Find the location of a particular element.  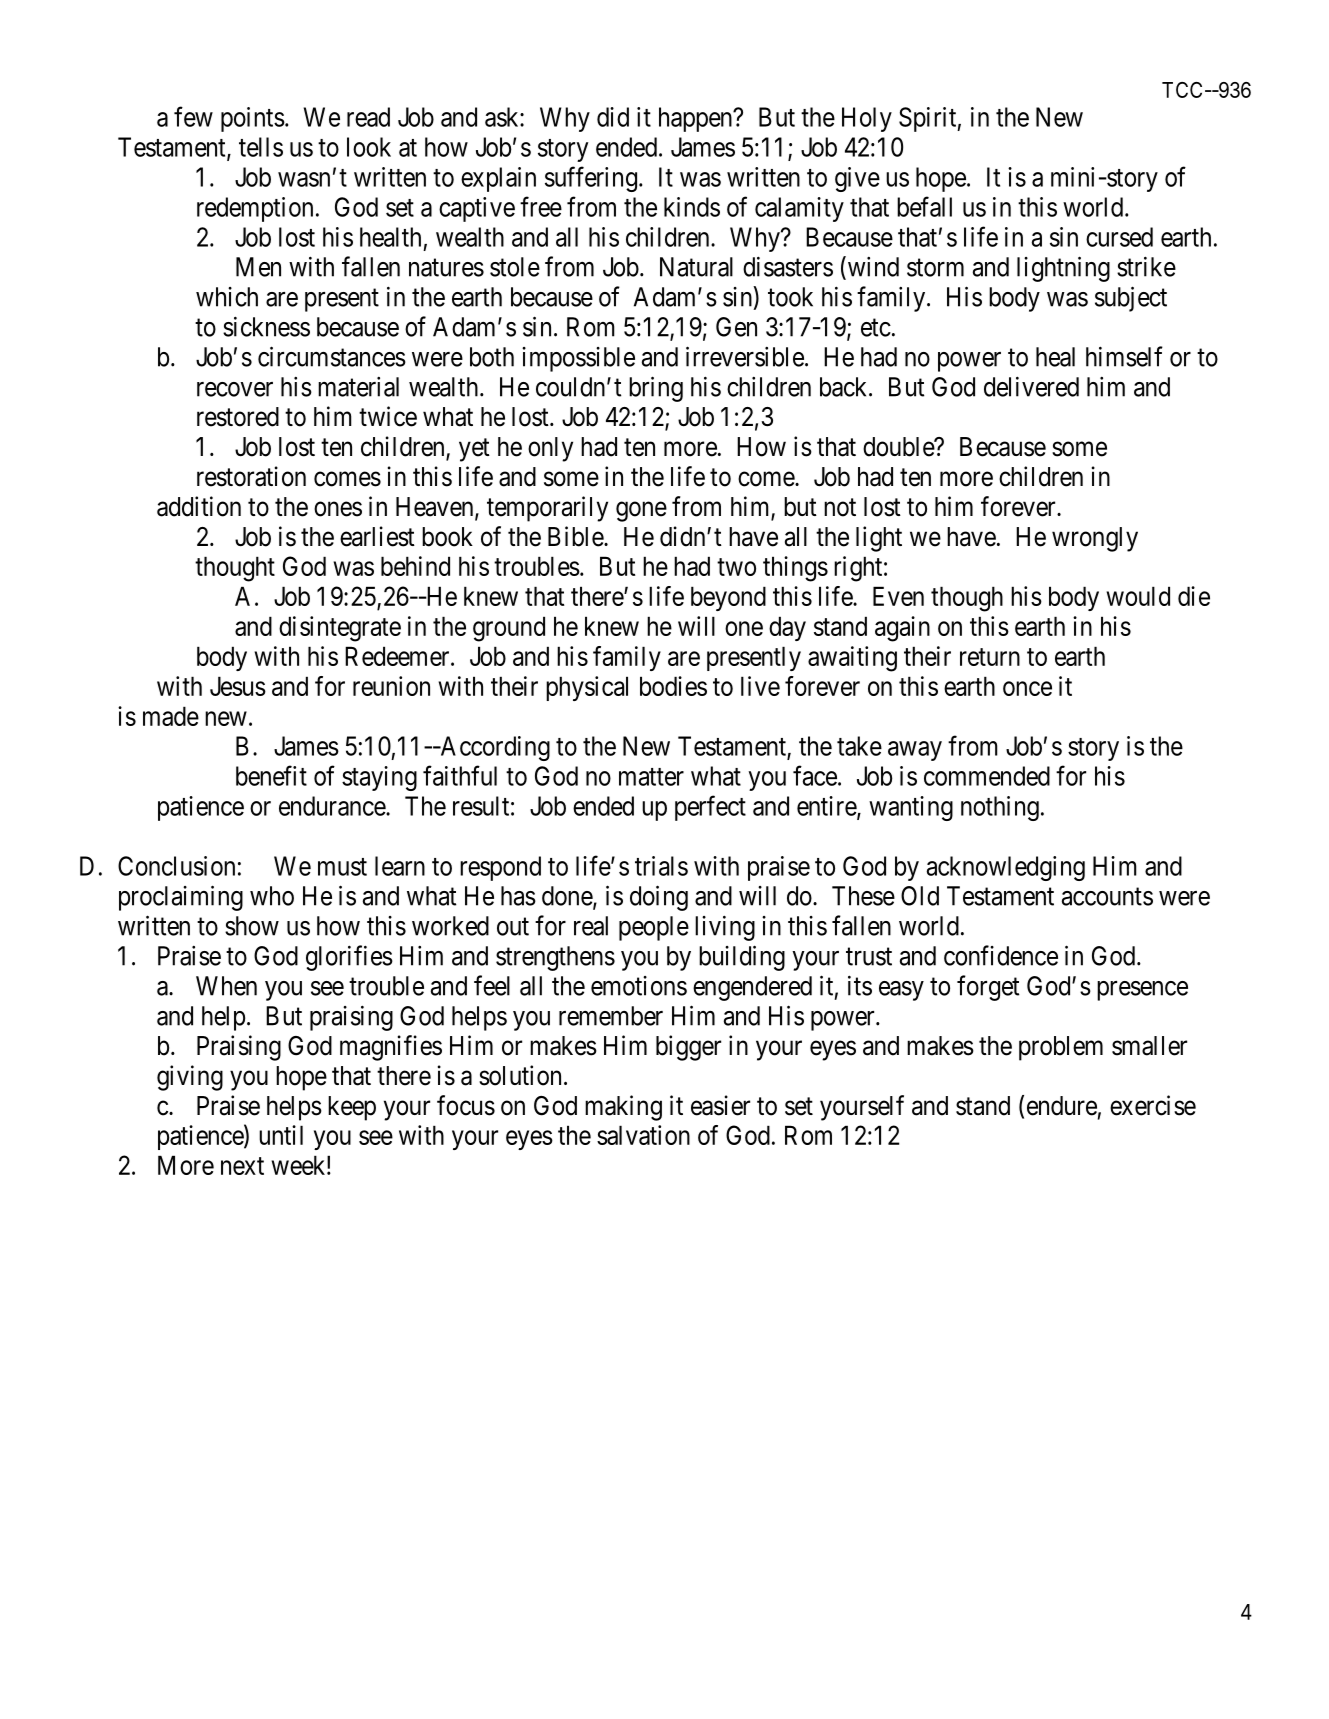

befall is located at coordinates (924, 206).
